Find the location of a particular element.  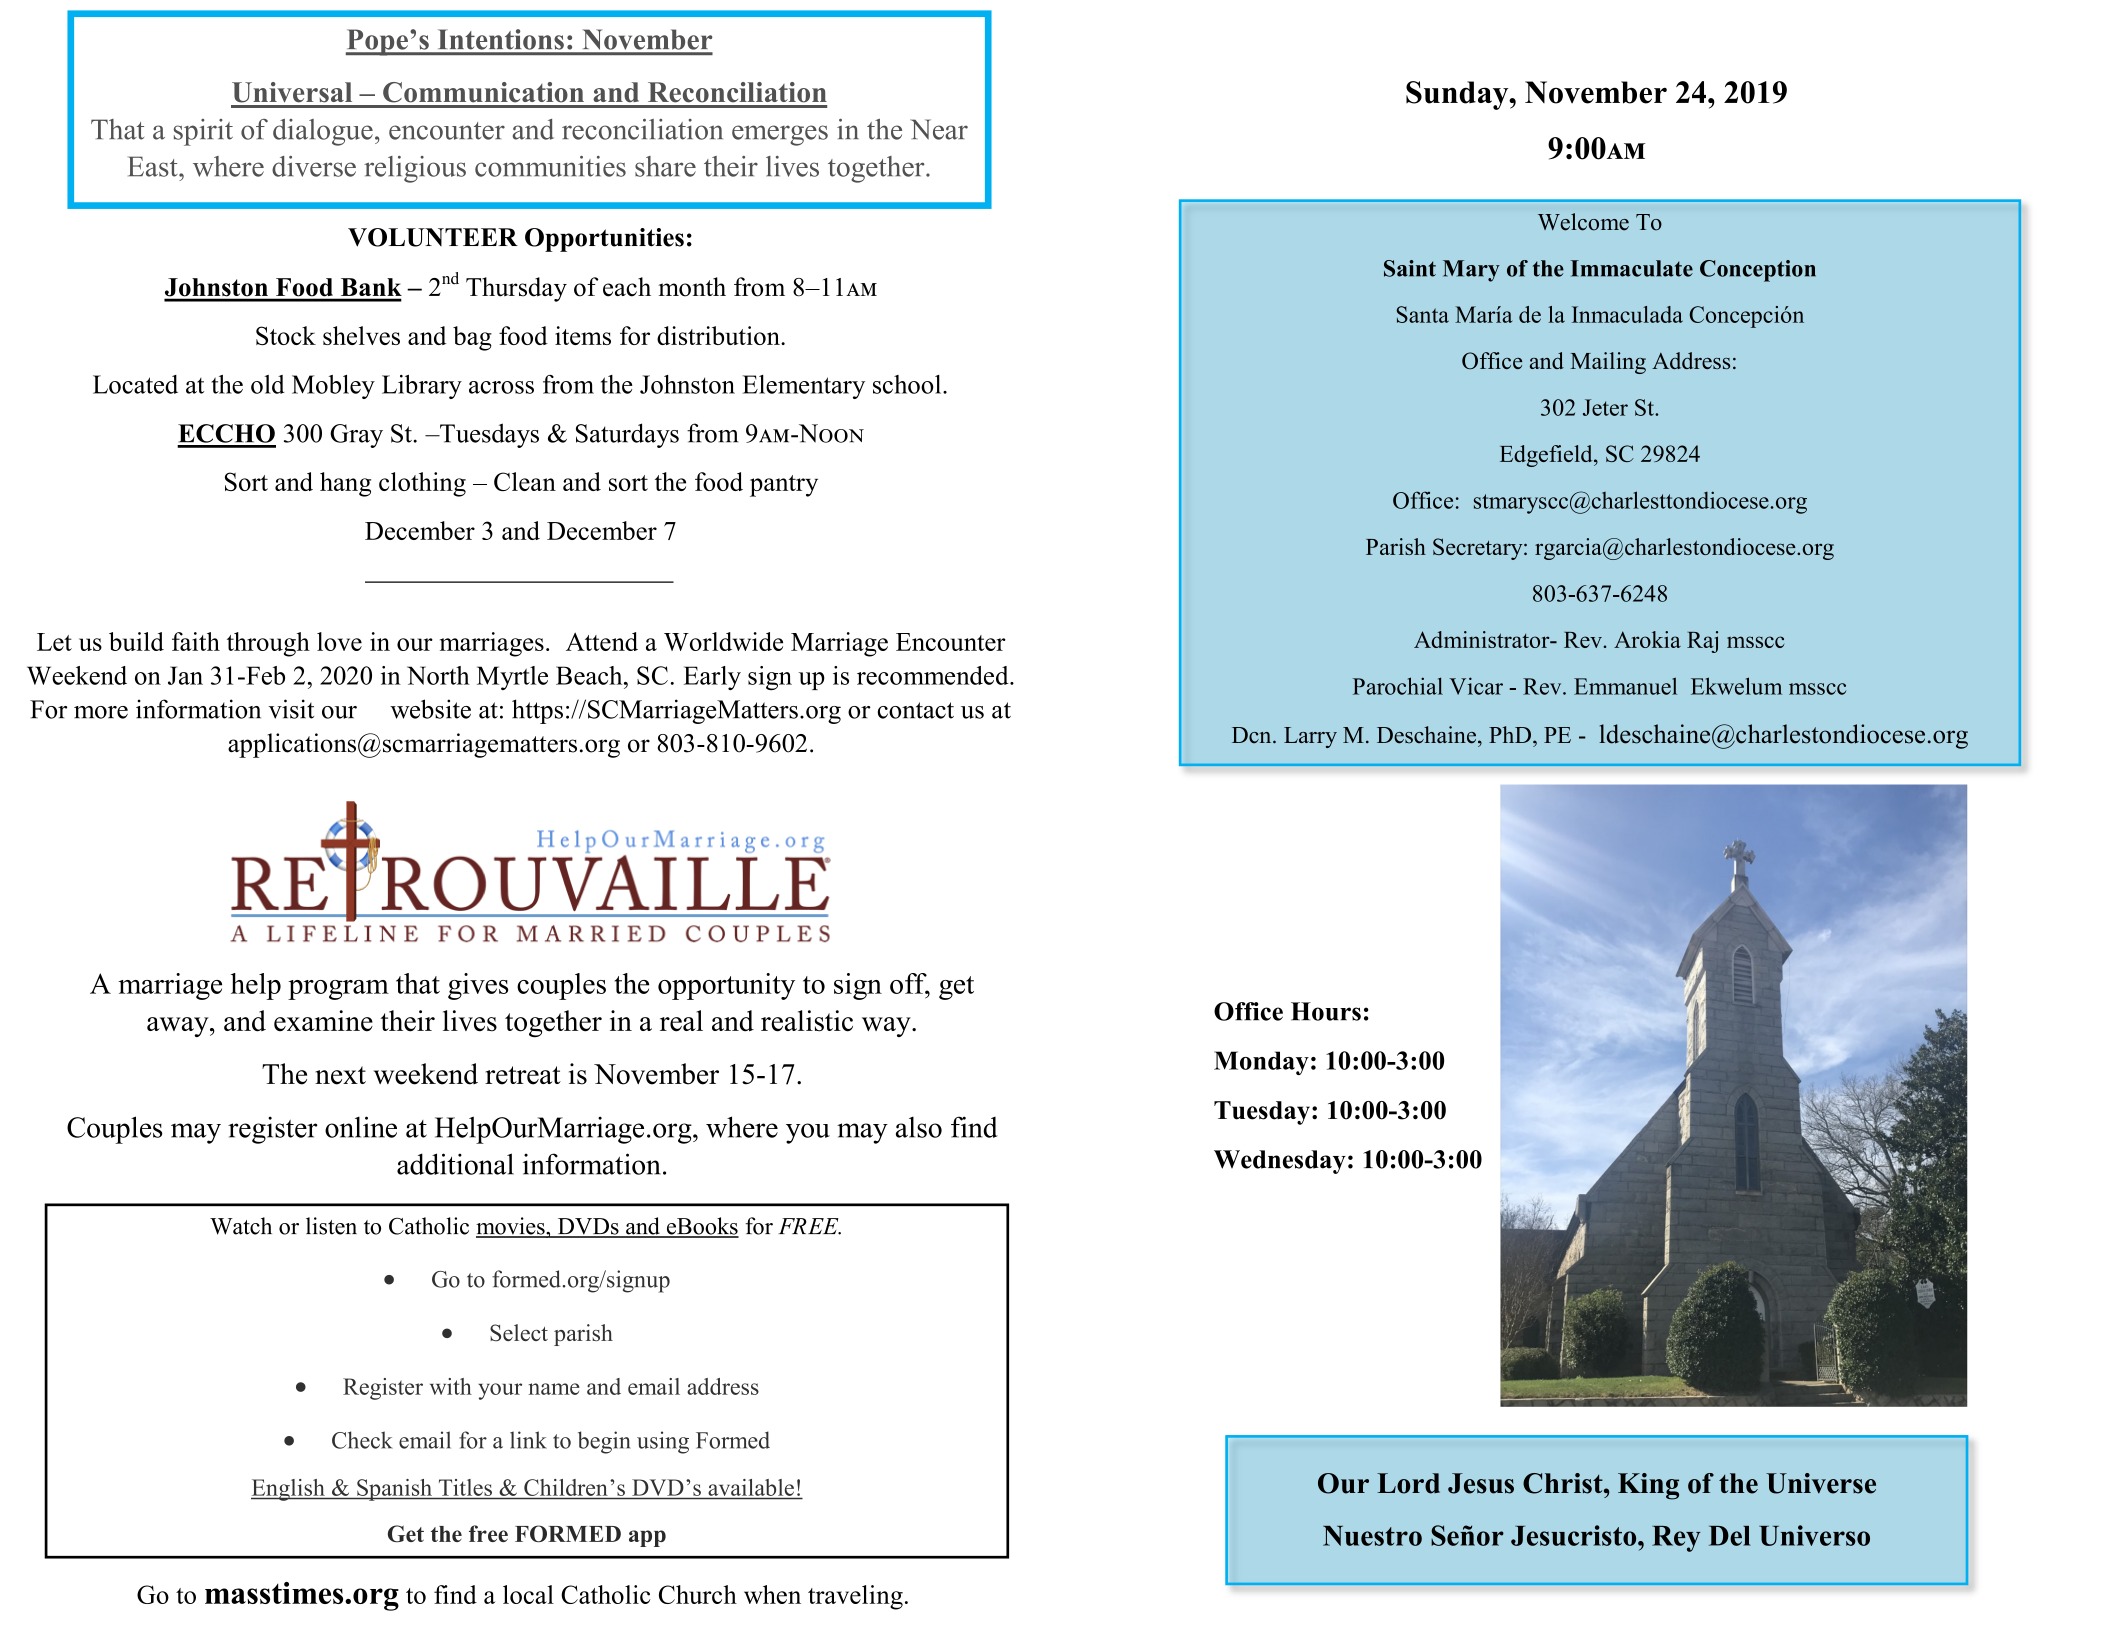

opportunity is located at coordinates (726, 986).
